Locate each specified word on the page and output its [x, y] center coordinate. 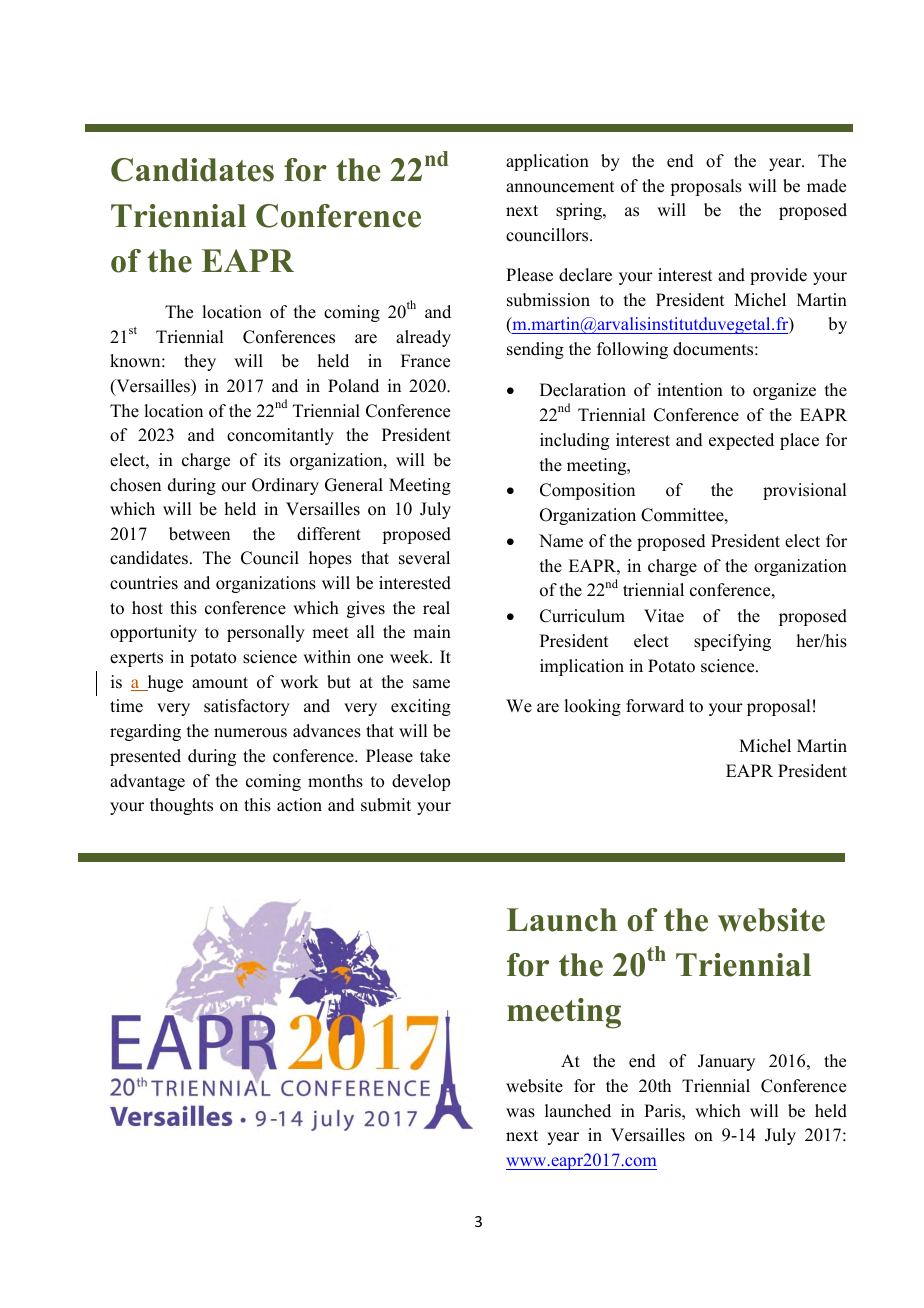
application [547, 162]
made [826, 186]
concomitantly [280, 436]
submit [386, 805]
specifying [732, 642]
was [520, 1113]
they [200, 362]
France [425, 361]
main [432, 631]
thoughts [181, 806]
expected [741, 441]
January [726, 1062]
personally [266, 633]
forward [655, 706]
